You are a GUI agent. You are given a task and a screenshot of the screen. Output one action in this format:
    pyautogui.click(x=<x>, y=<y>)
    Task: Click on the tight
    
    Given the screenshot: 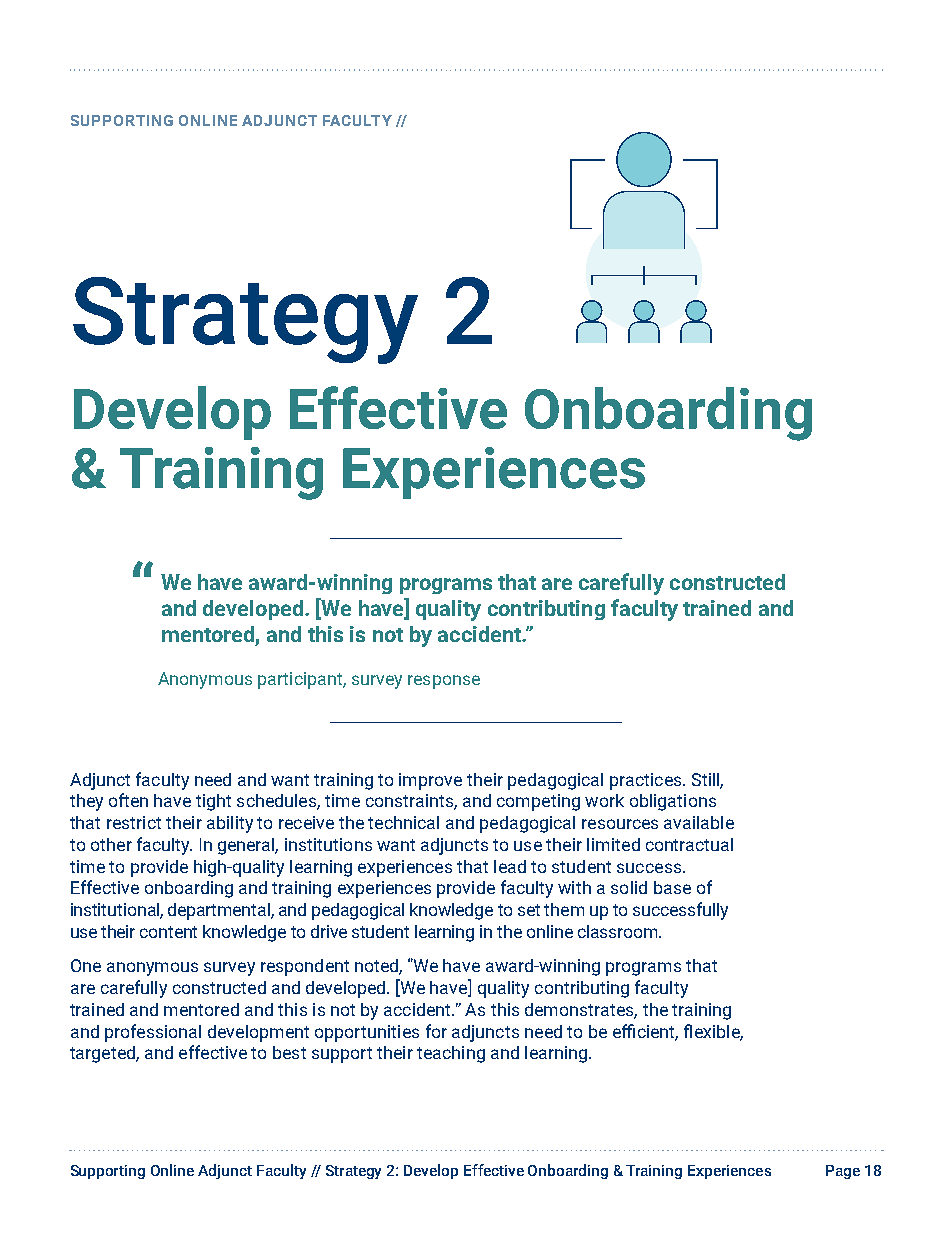 What is the action you would take?
    pyautogui.click(x=213, y=802)
